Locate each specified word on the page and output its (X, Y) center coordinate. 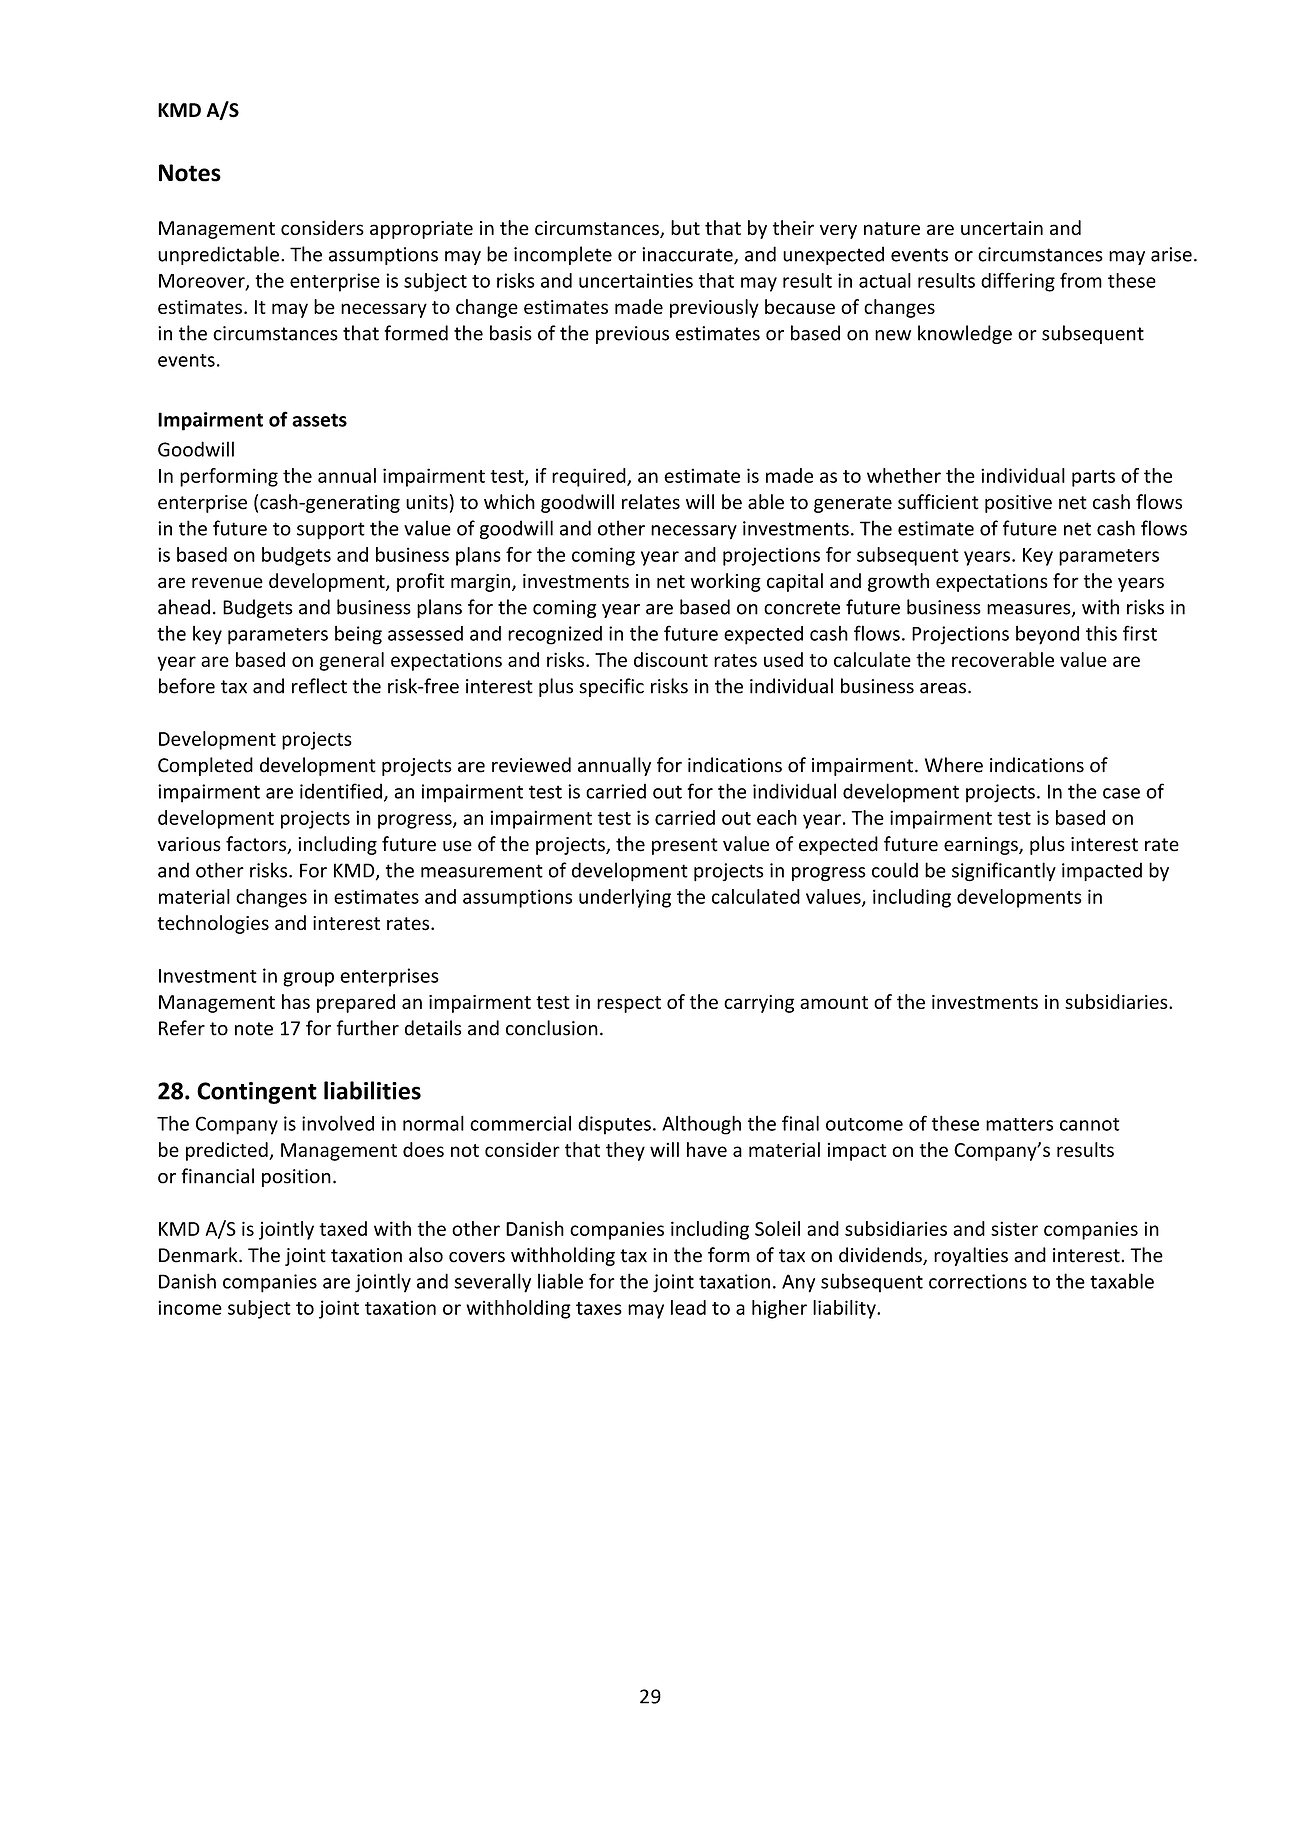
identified (341, 791)
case (1121, 793)
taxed (343, 1228)
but (685, 227)
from (1081, 280)
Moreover (203, 282)
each (777, 817)
